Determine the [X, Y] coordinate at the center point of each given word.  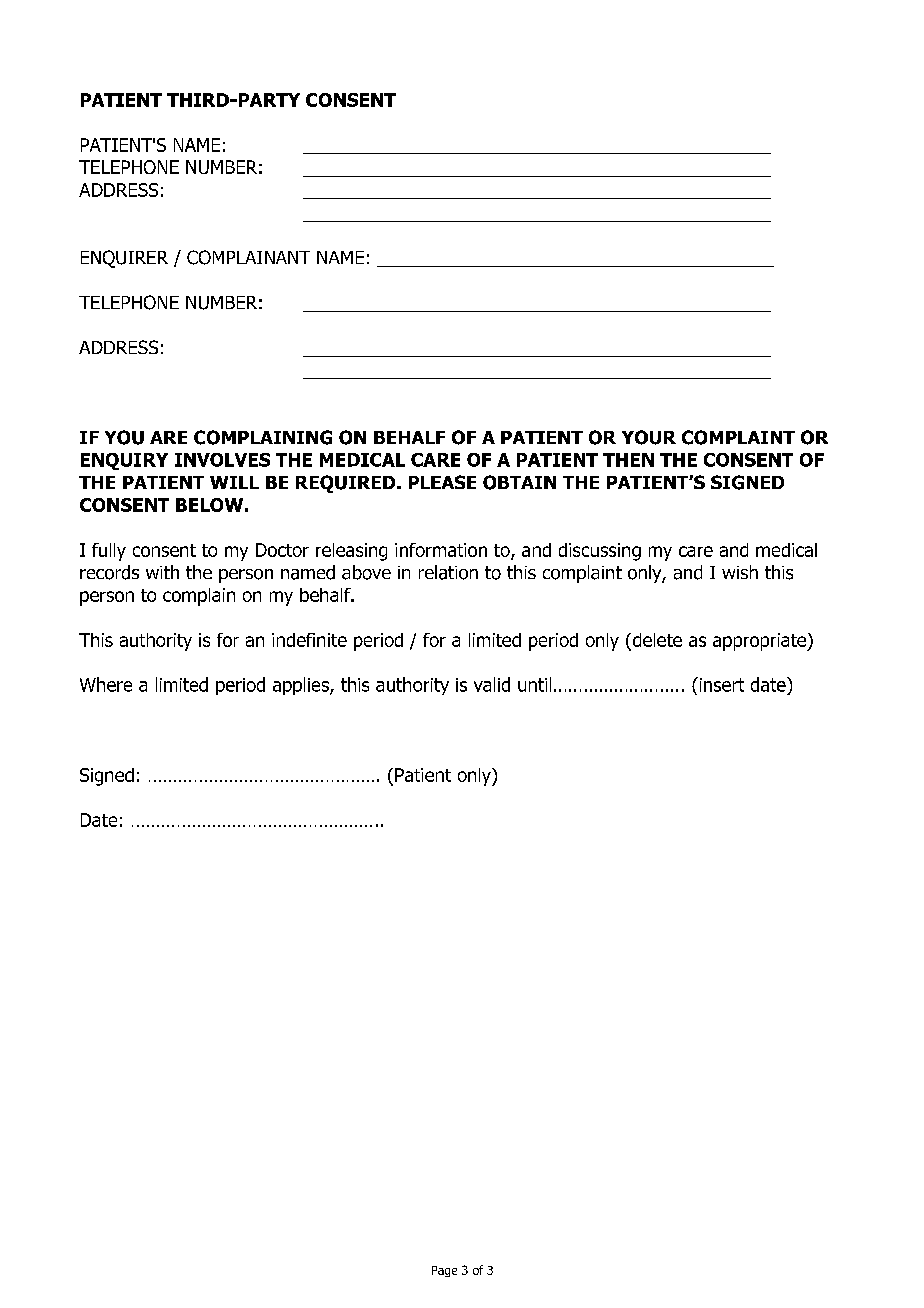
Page [444, 1271]
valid [492, 684]
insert [720, 684]
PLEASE [442, 482]
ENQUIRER [124, 259]
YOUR [649, 437]
